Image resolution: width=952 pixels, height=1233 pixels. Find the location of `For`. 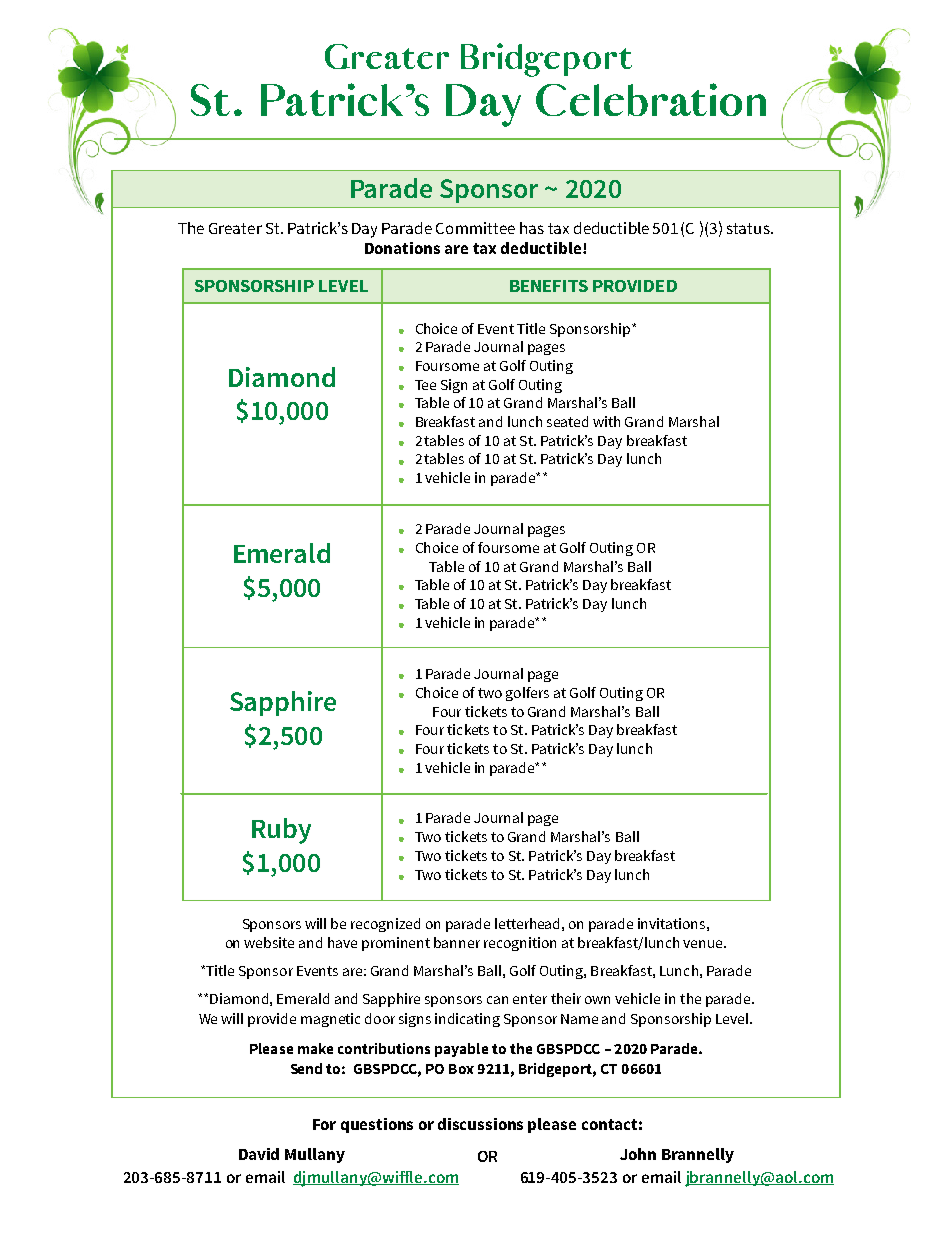

For is located at coordinates (324, 1124).
